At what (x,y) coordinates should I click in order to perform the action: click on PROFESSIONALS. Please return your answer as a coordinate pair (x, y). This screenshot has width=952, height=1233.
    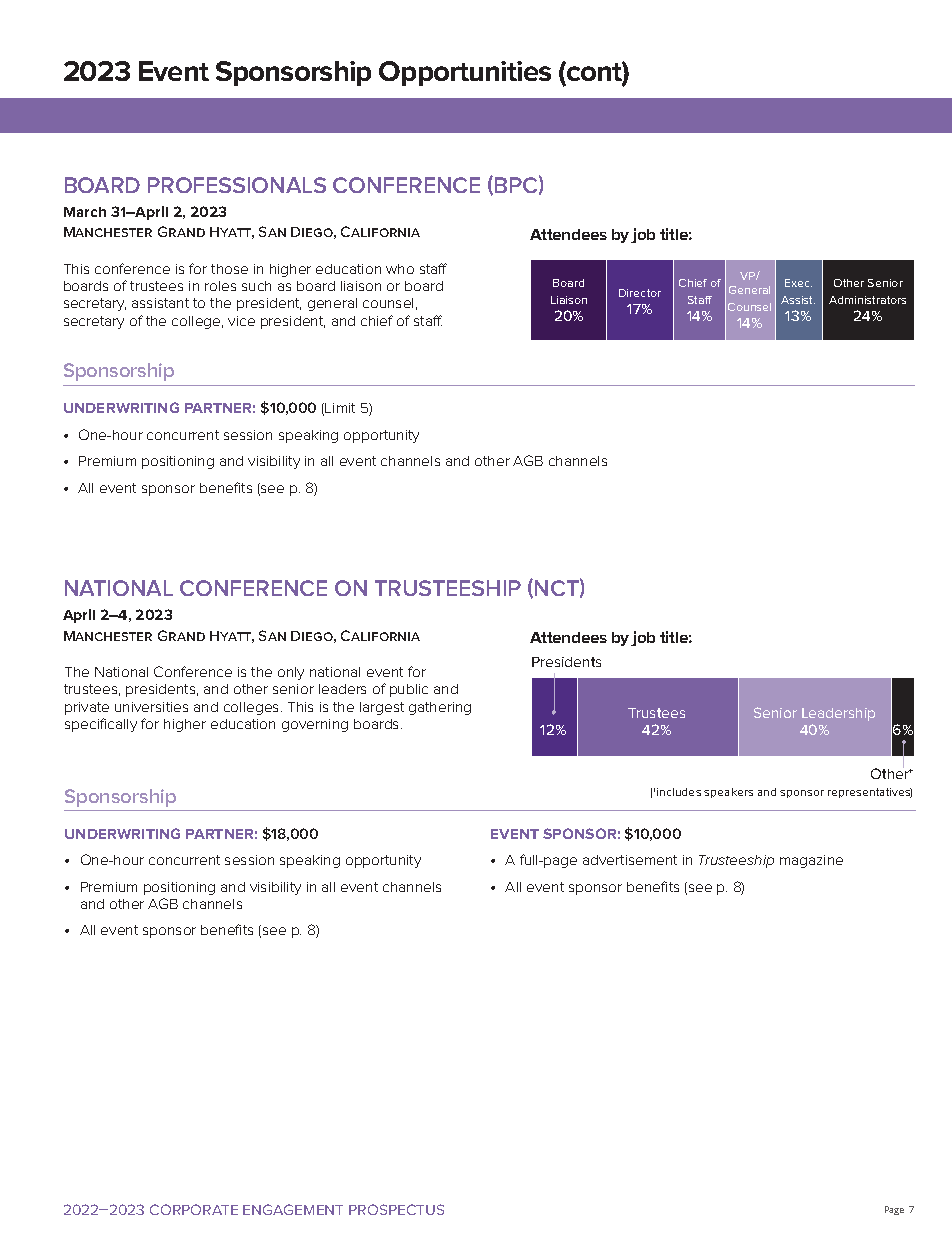
    Looking at the image, I should click on (237, 185).
